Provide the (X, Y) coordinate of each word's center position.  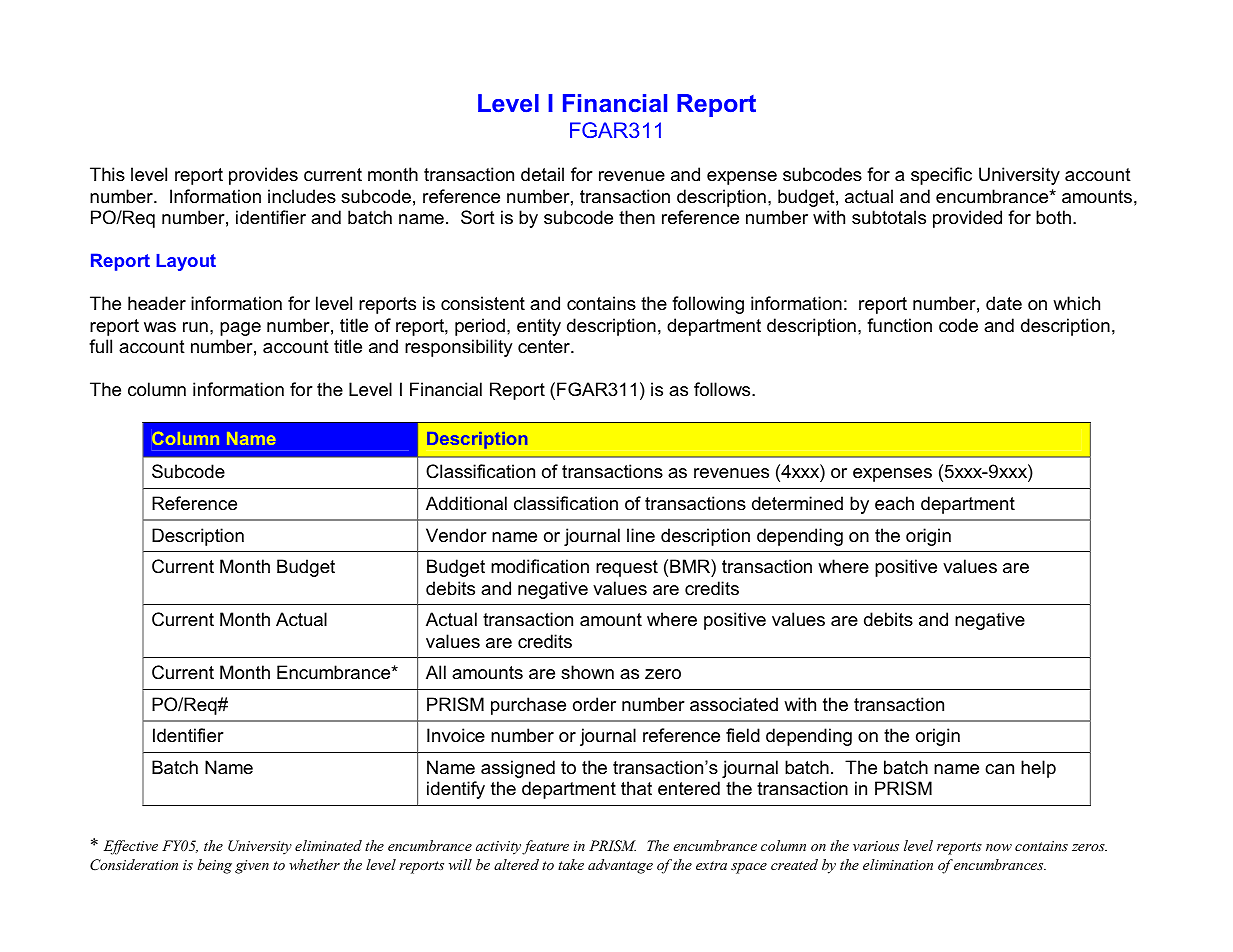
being (215, 866)
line (641, 535)
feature (545, 847)
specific (941, 176)
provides (263, 176)
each (894, 503)
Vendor (456, 535)
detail (542, 174)
